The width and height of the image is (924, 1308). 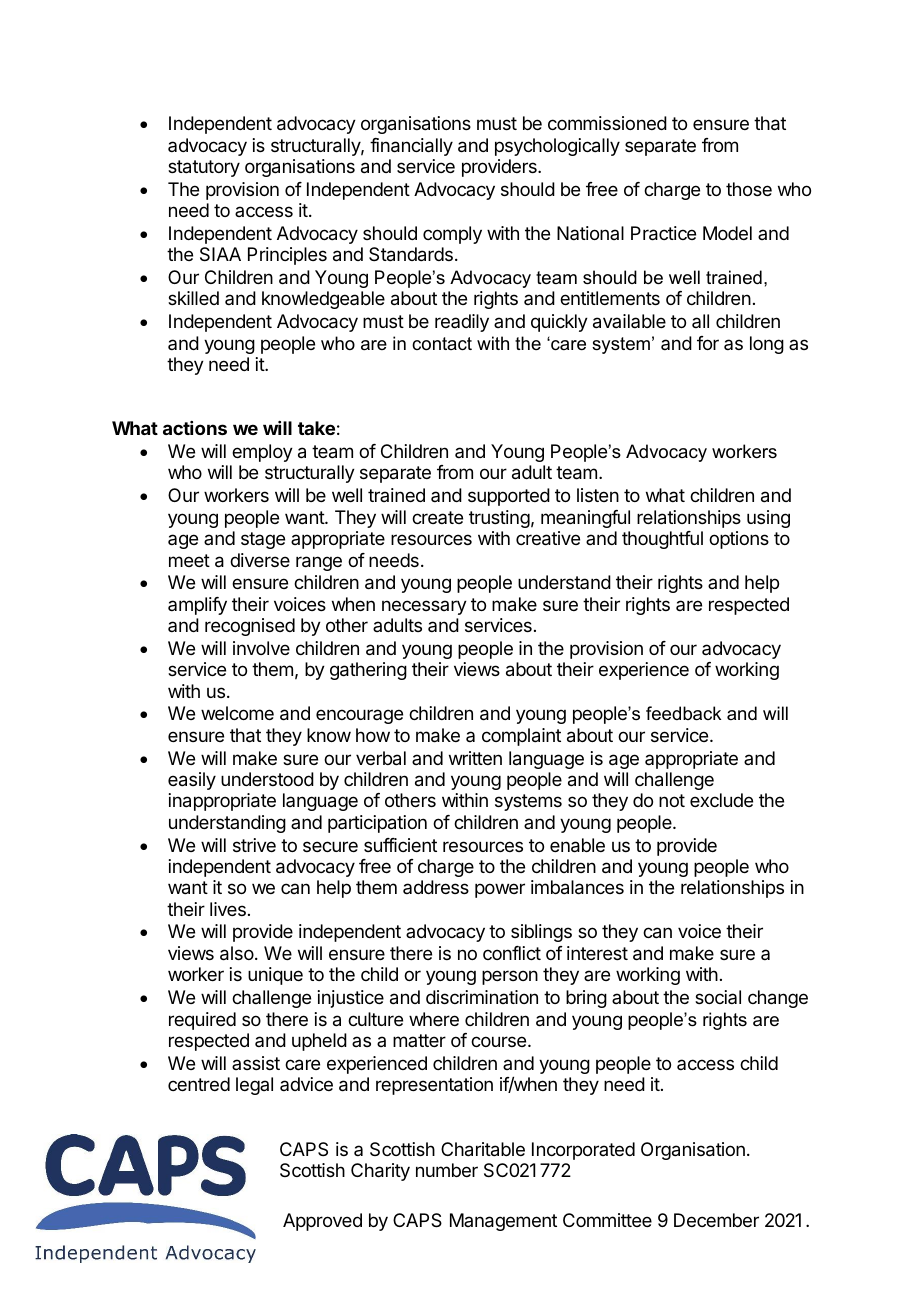 I want to click on December, so click(x=716, y=1220).
